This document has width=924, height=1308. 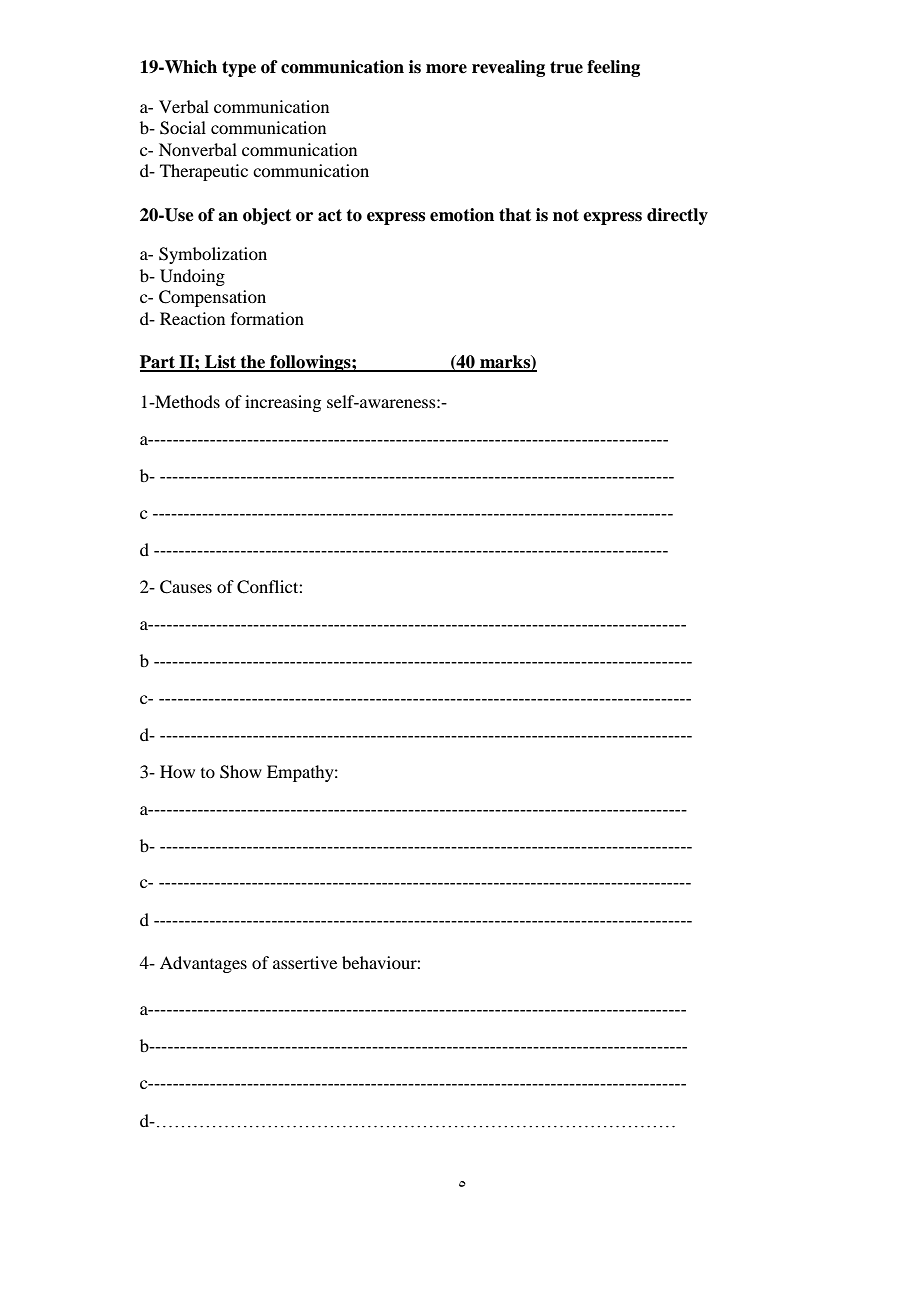 What do you see at coordinates (239, 69) in the document?
I see `type` at bounding box center [239, 69].
